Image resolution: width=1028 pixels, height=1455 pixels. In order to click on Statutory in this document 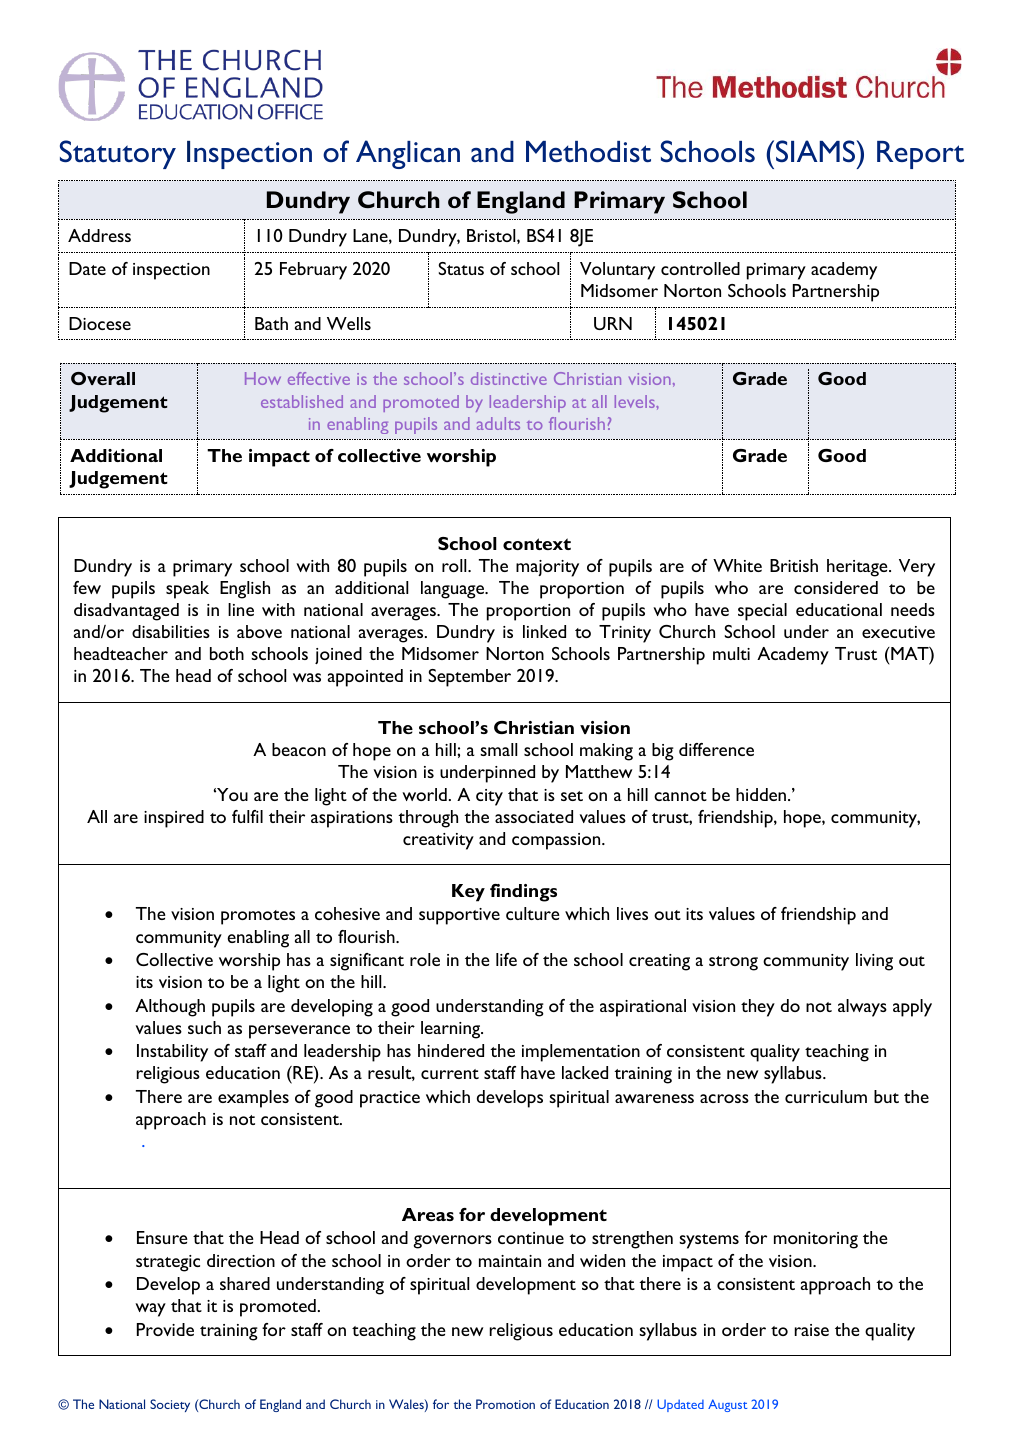, I will do `click(118, 154)`.
